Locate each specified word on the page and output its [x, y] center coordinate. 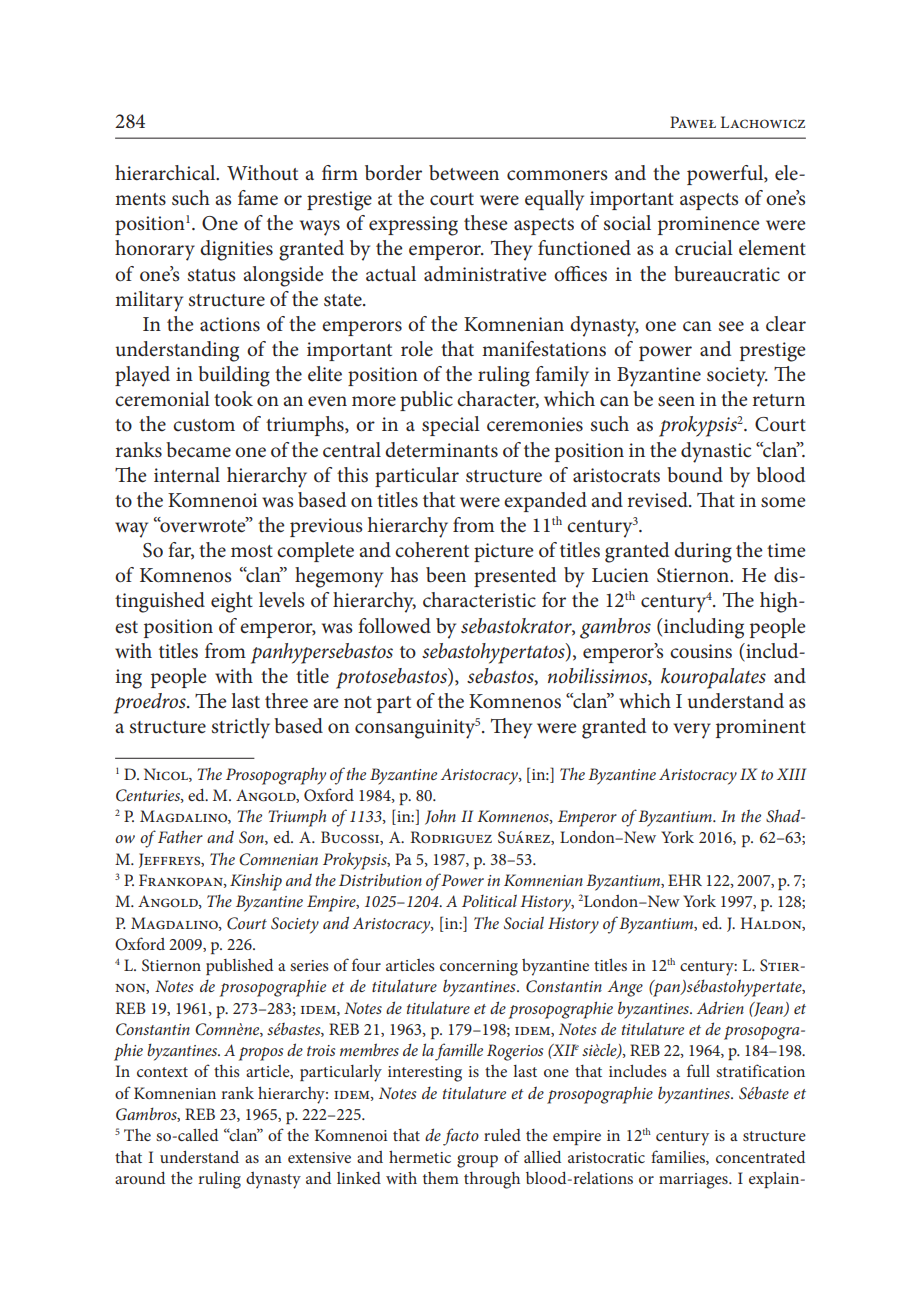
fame [258, 197]
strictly [241, 728]
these [486, 223]
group [477, 1161]
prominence [709, 225]
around [140, 1177]
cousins [701, 651]
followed [394, 626]
